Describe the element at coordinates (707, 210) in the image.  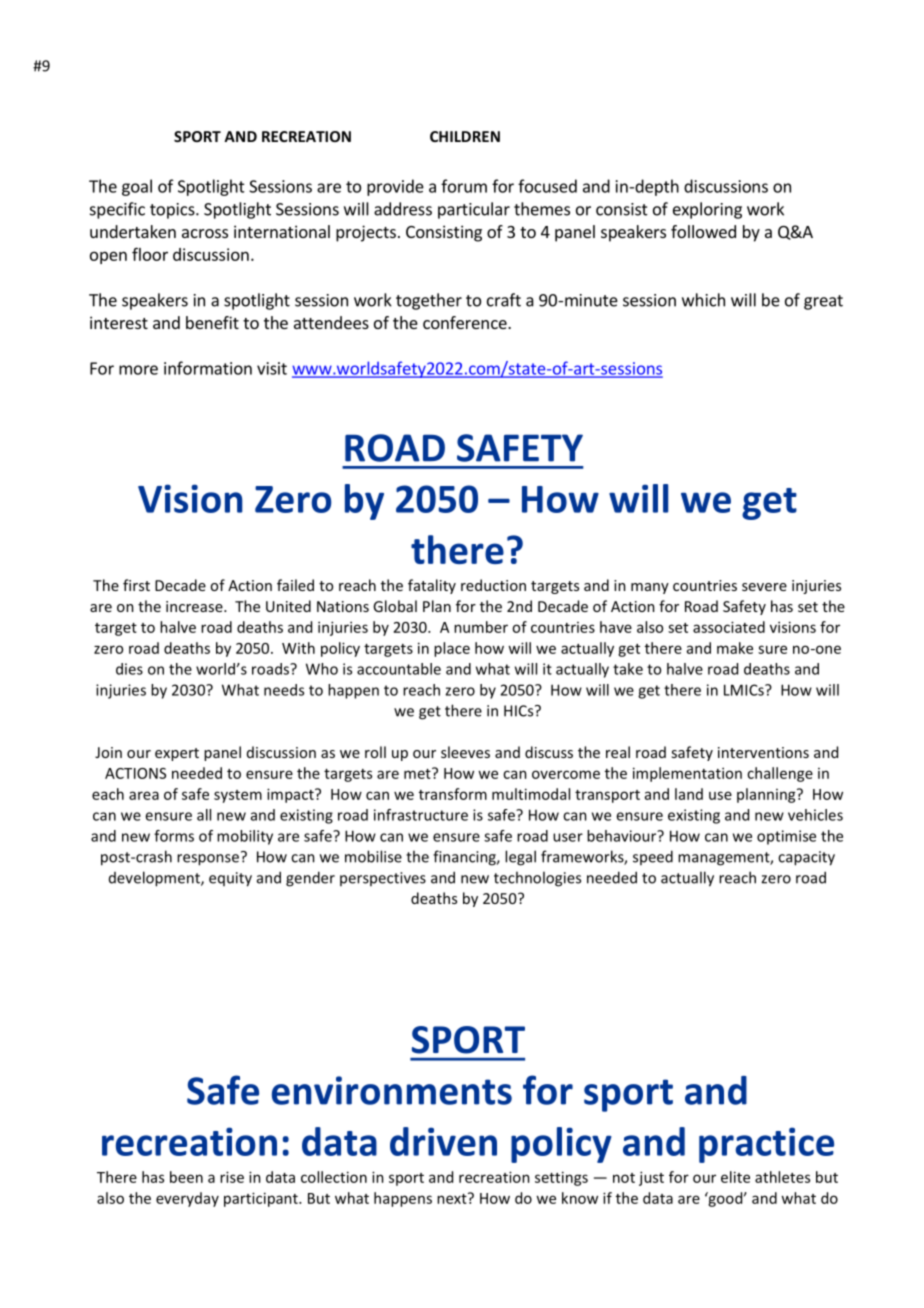
I see `exploring` at that location.
